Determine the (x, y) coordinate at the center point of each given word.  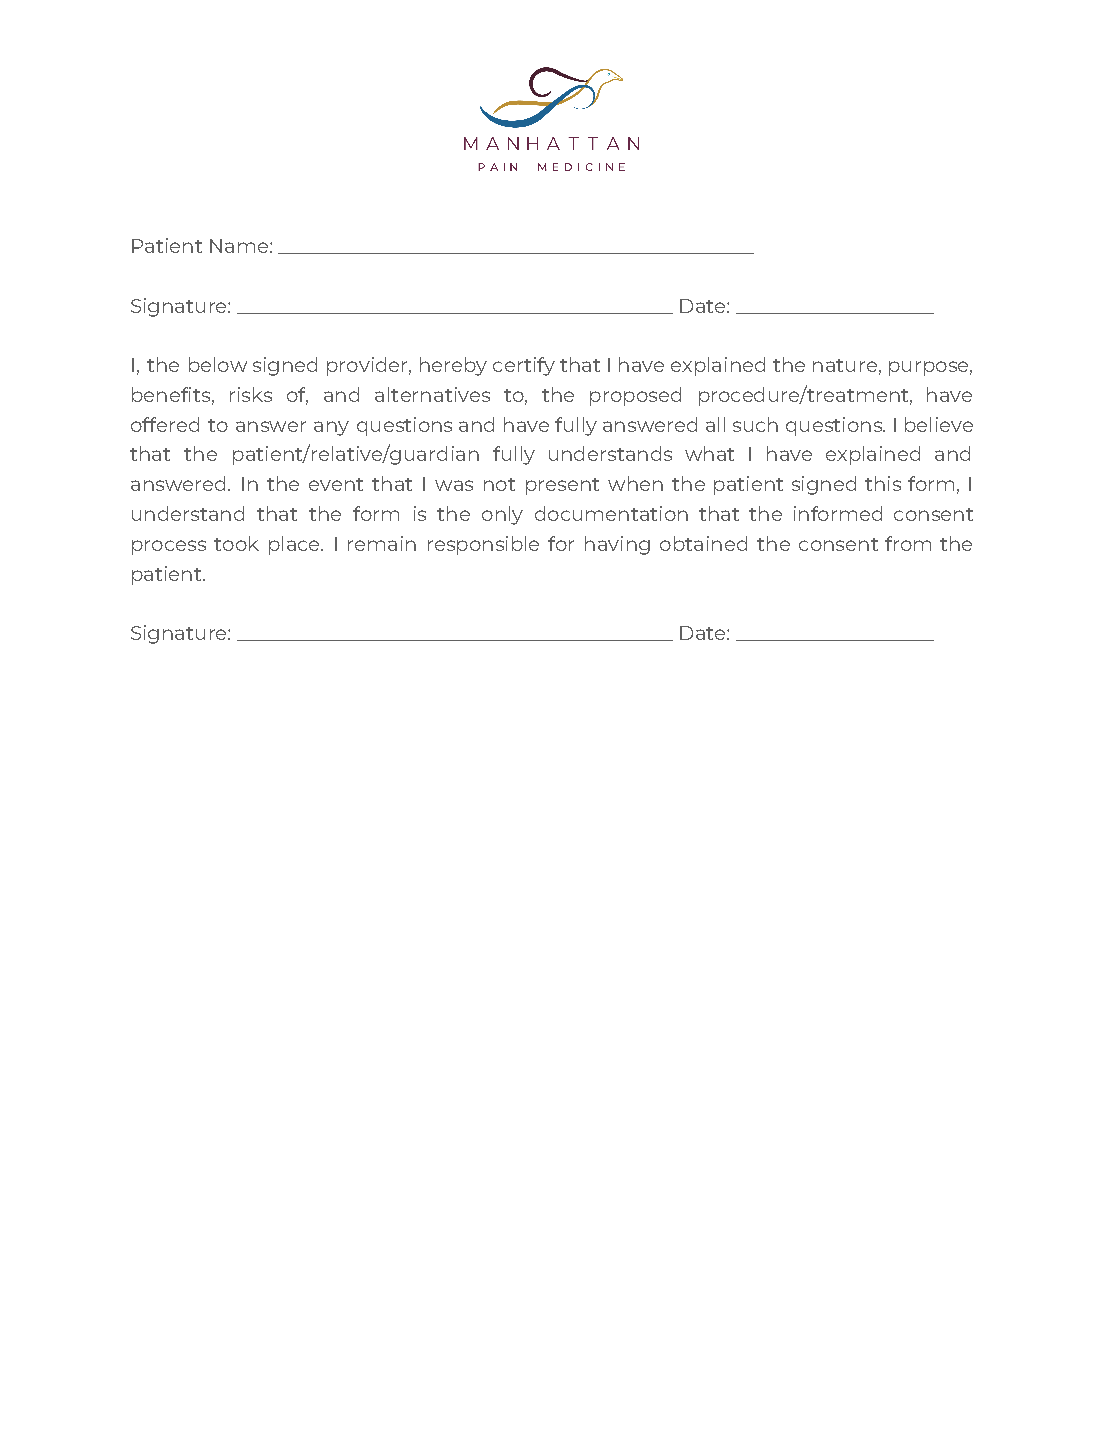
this (883, 483)
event (336, 484)
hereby (453, 366)
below (218, 364)
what (709, 453)
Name (239, 246)
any (331, 428)
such (755, 424)
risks (251, 394)
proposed (635, 396)
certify (524, 366)
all (715, 424)
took (236, 543)
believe (939, 424)
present (562, 486)
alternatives (432, 394)
